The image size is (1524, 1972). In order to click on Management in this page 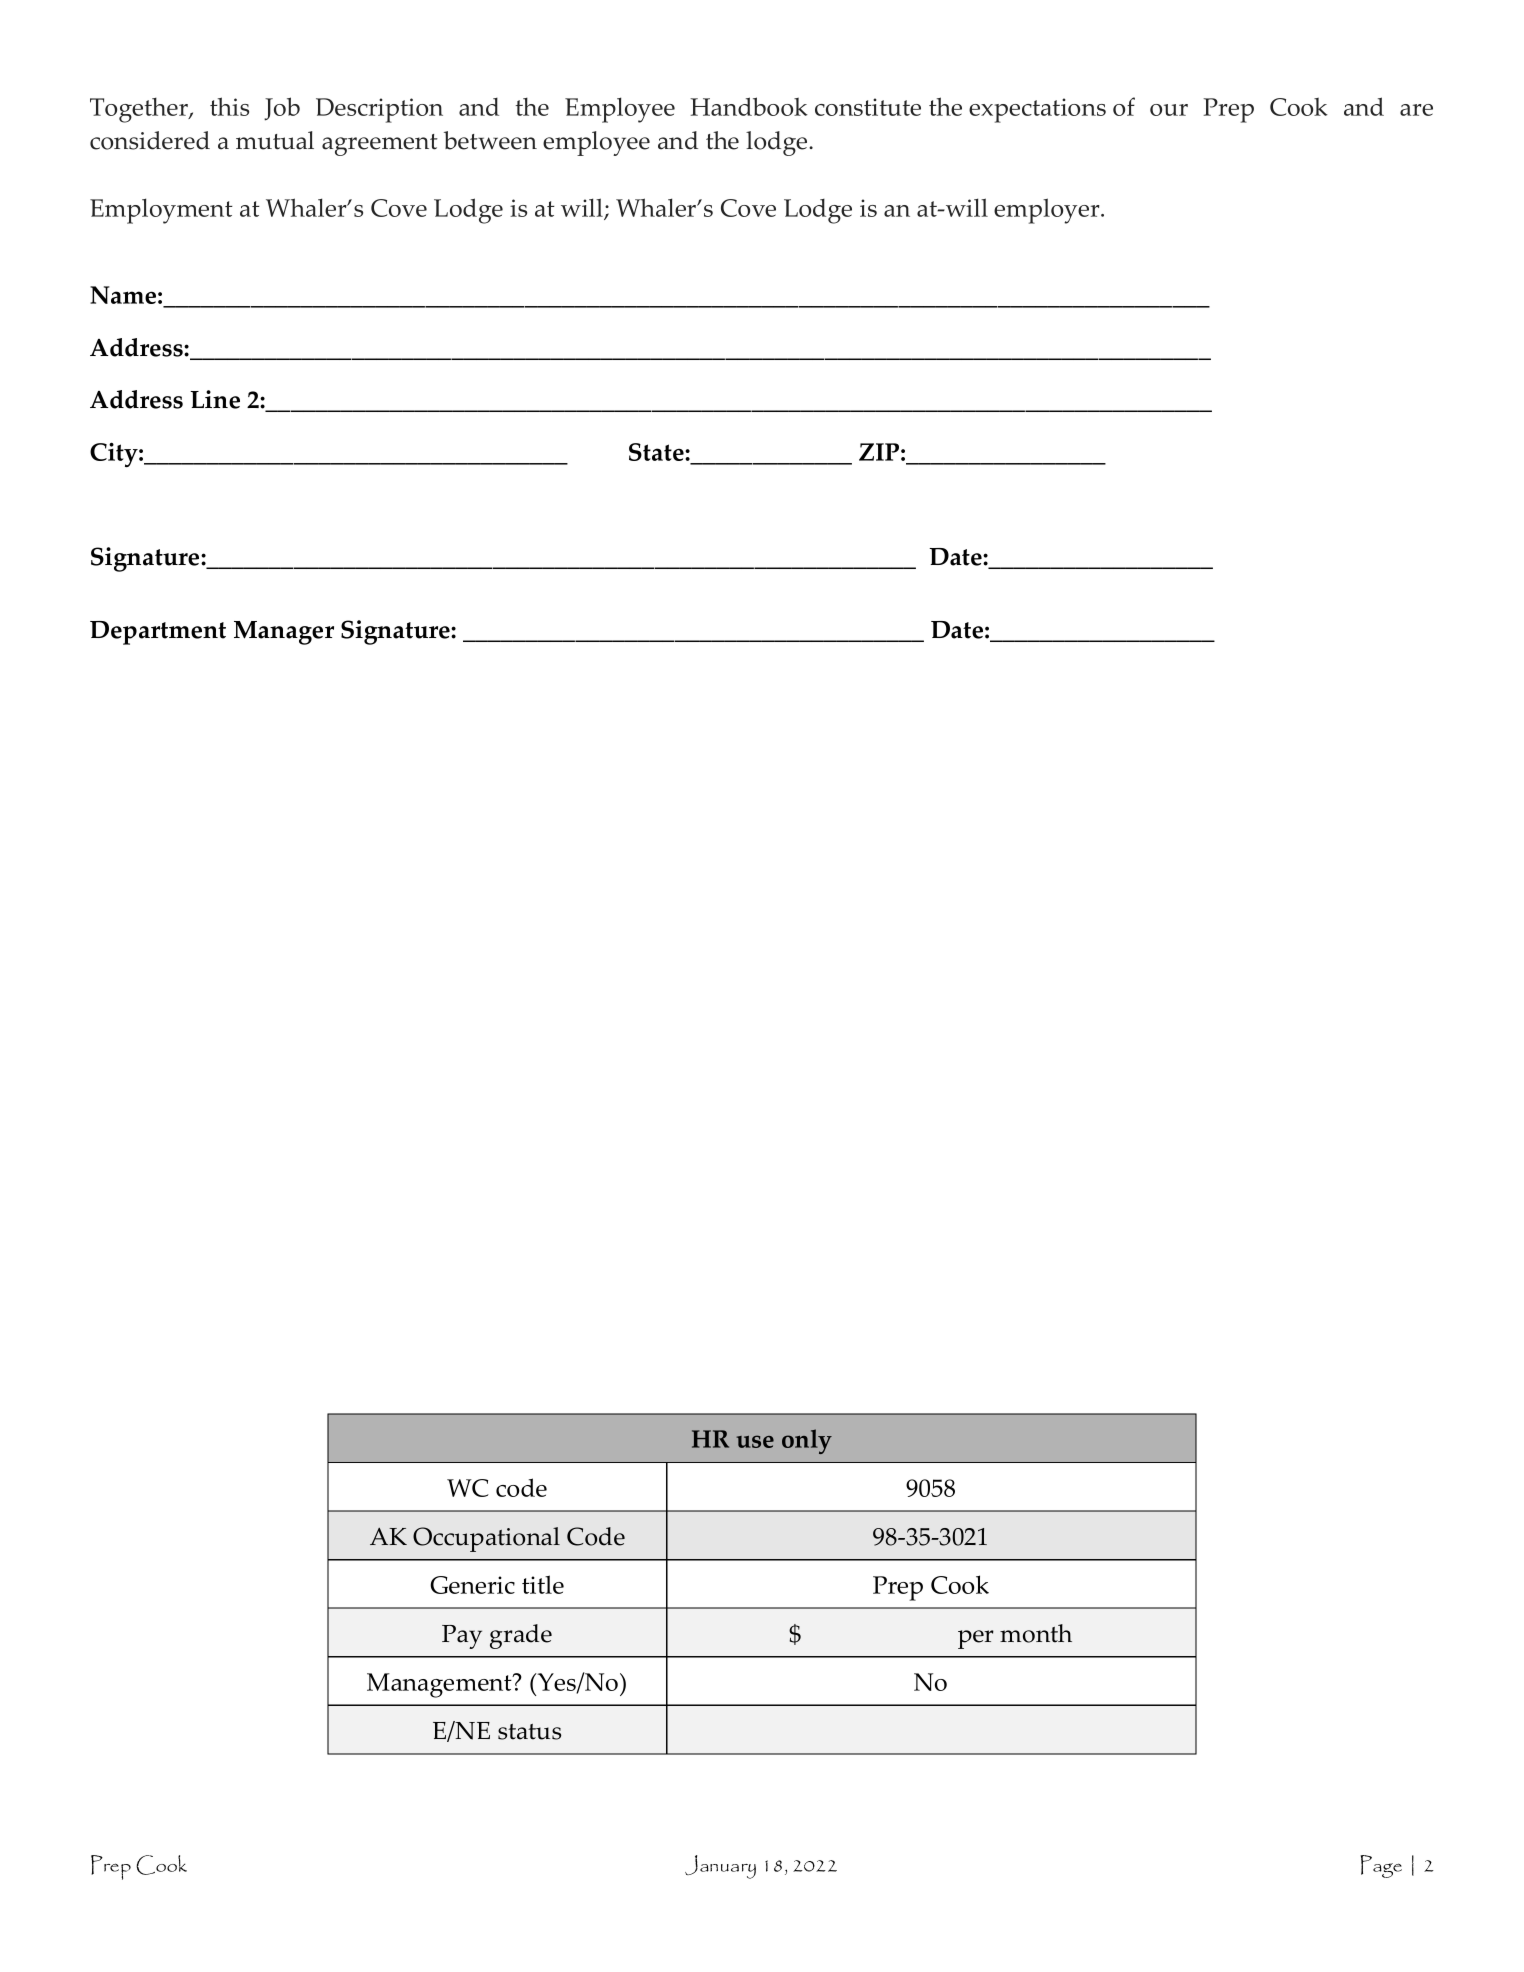, I will do `click(440, 1685)`.
